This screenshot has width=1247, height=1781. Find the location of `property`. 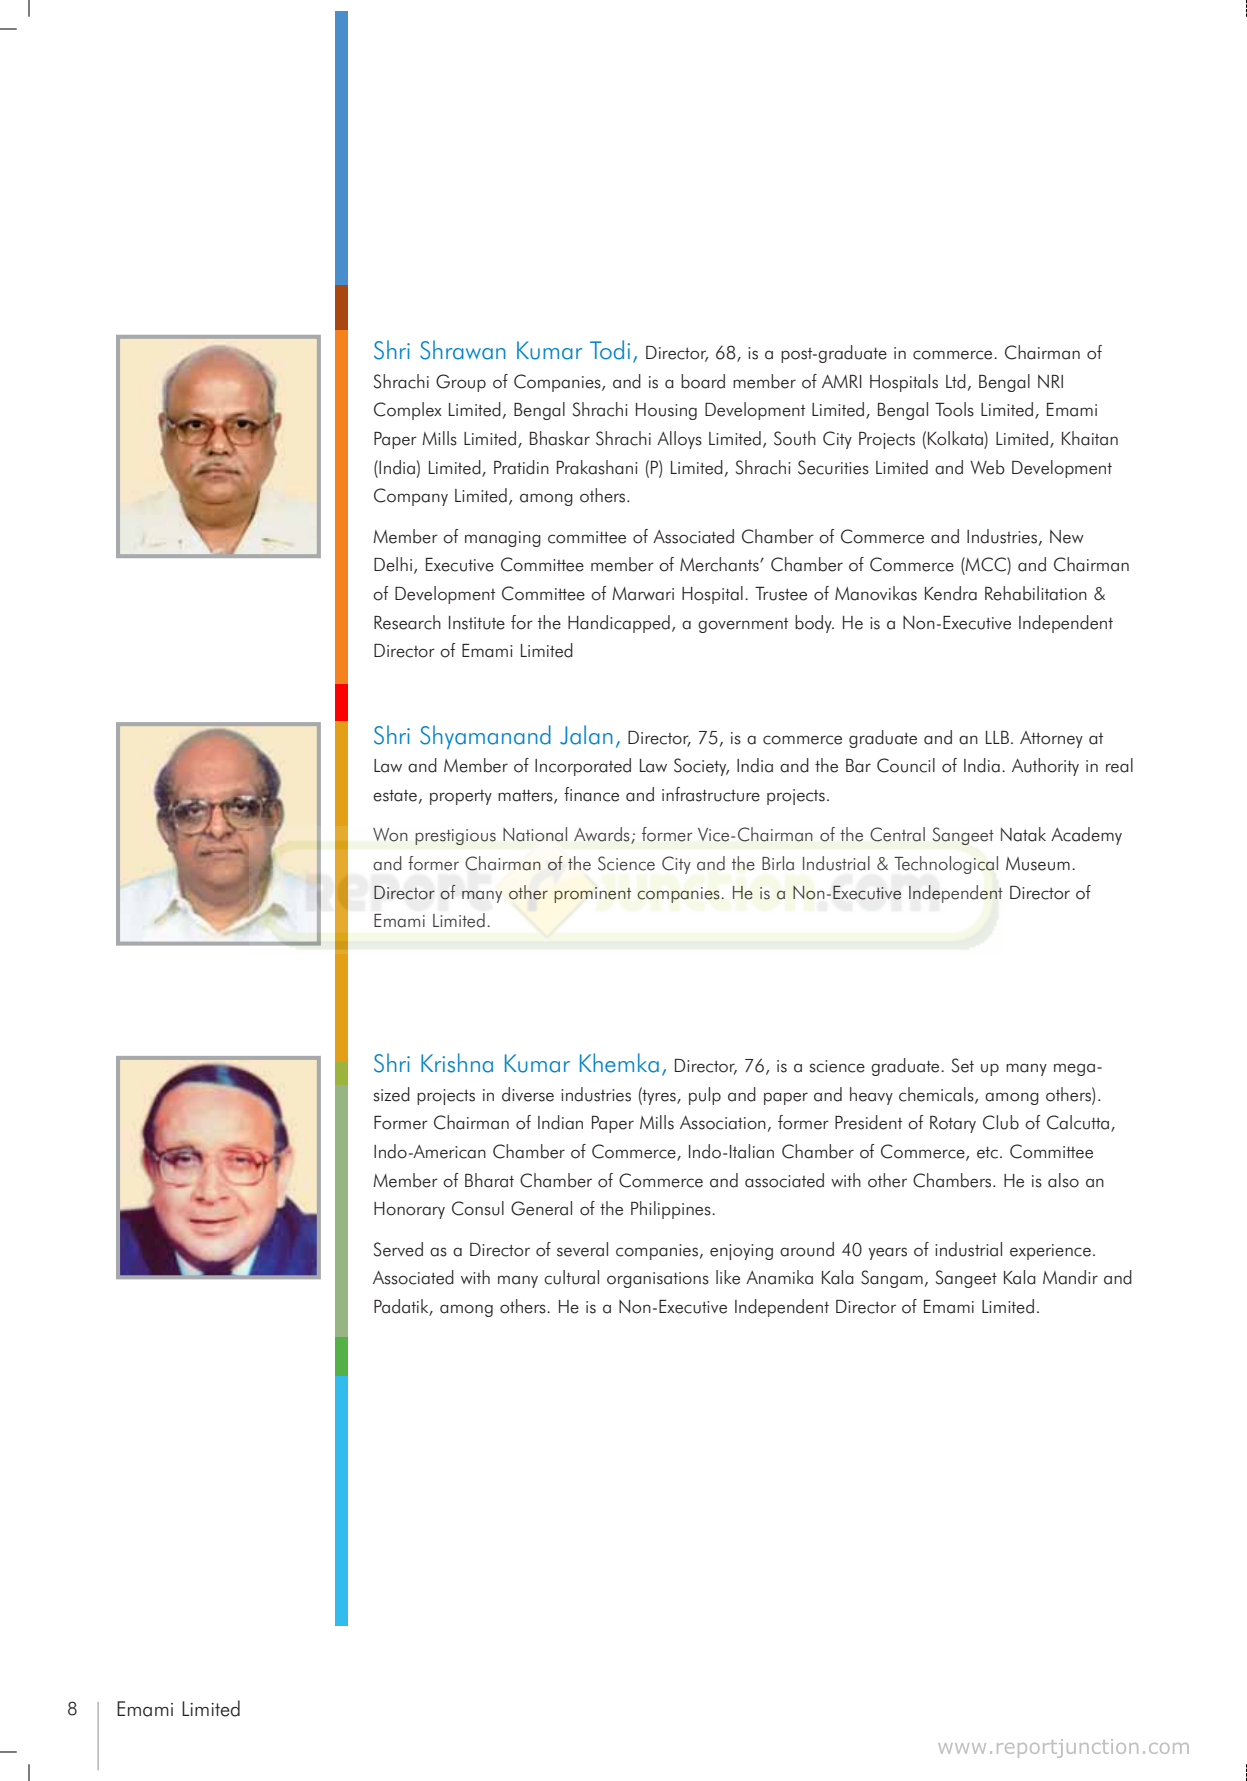

property is located at coordinates (461, 797).
